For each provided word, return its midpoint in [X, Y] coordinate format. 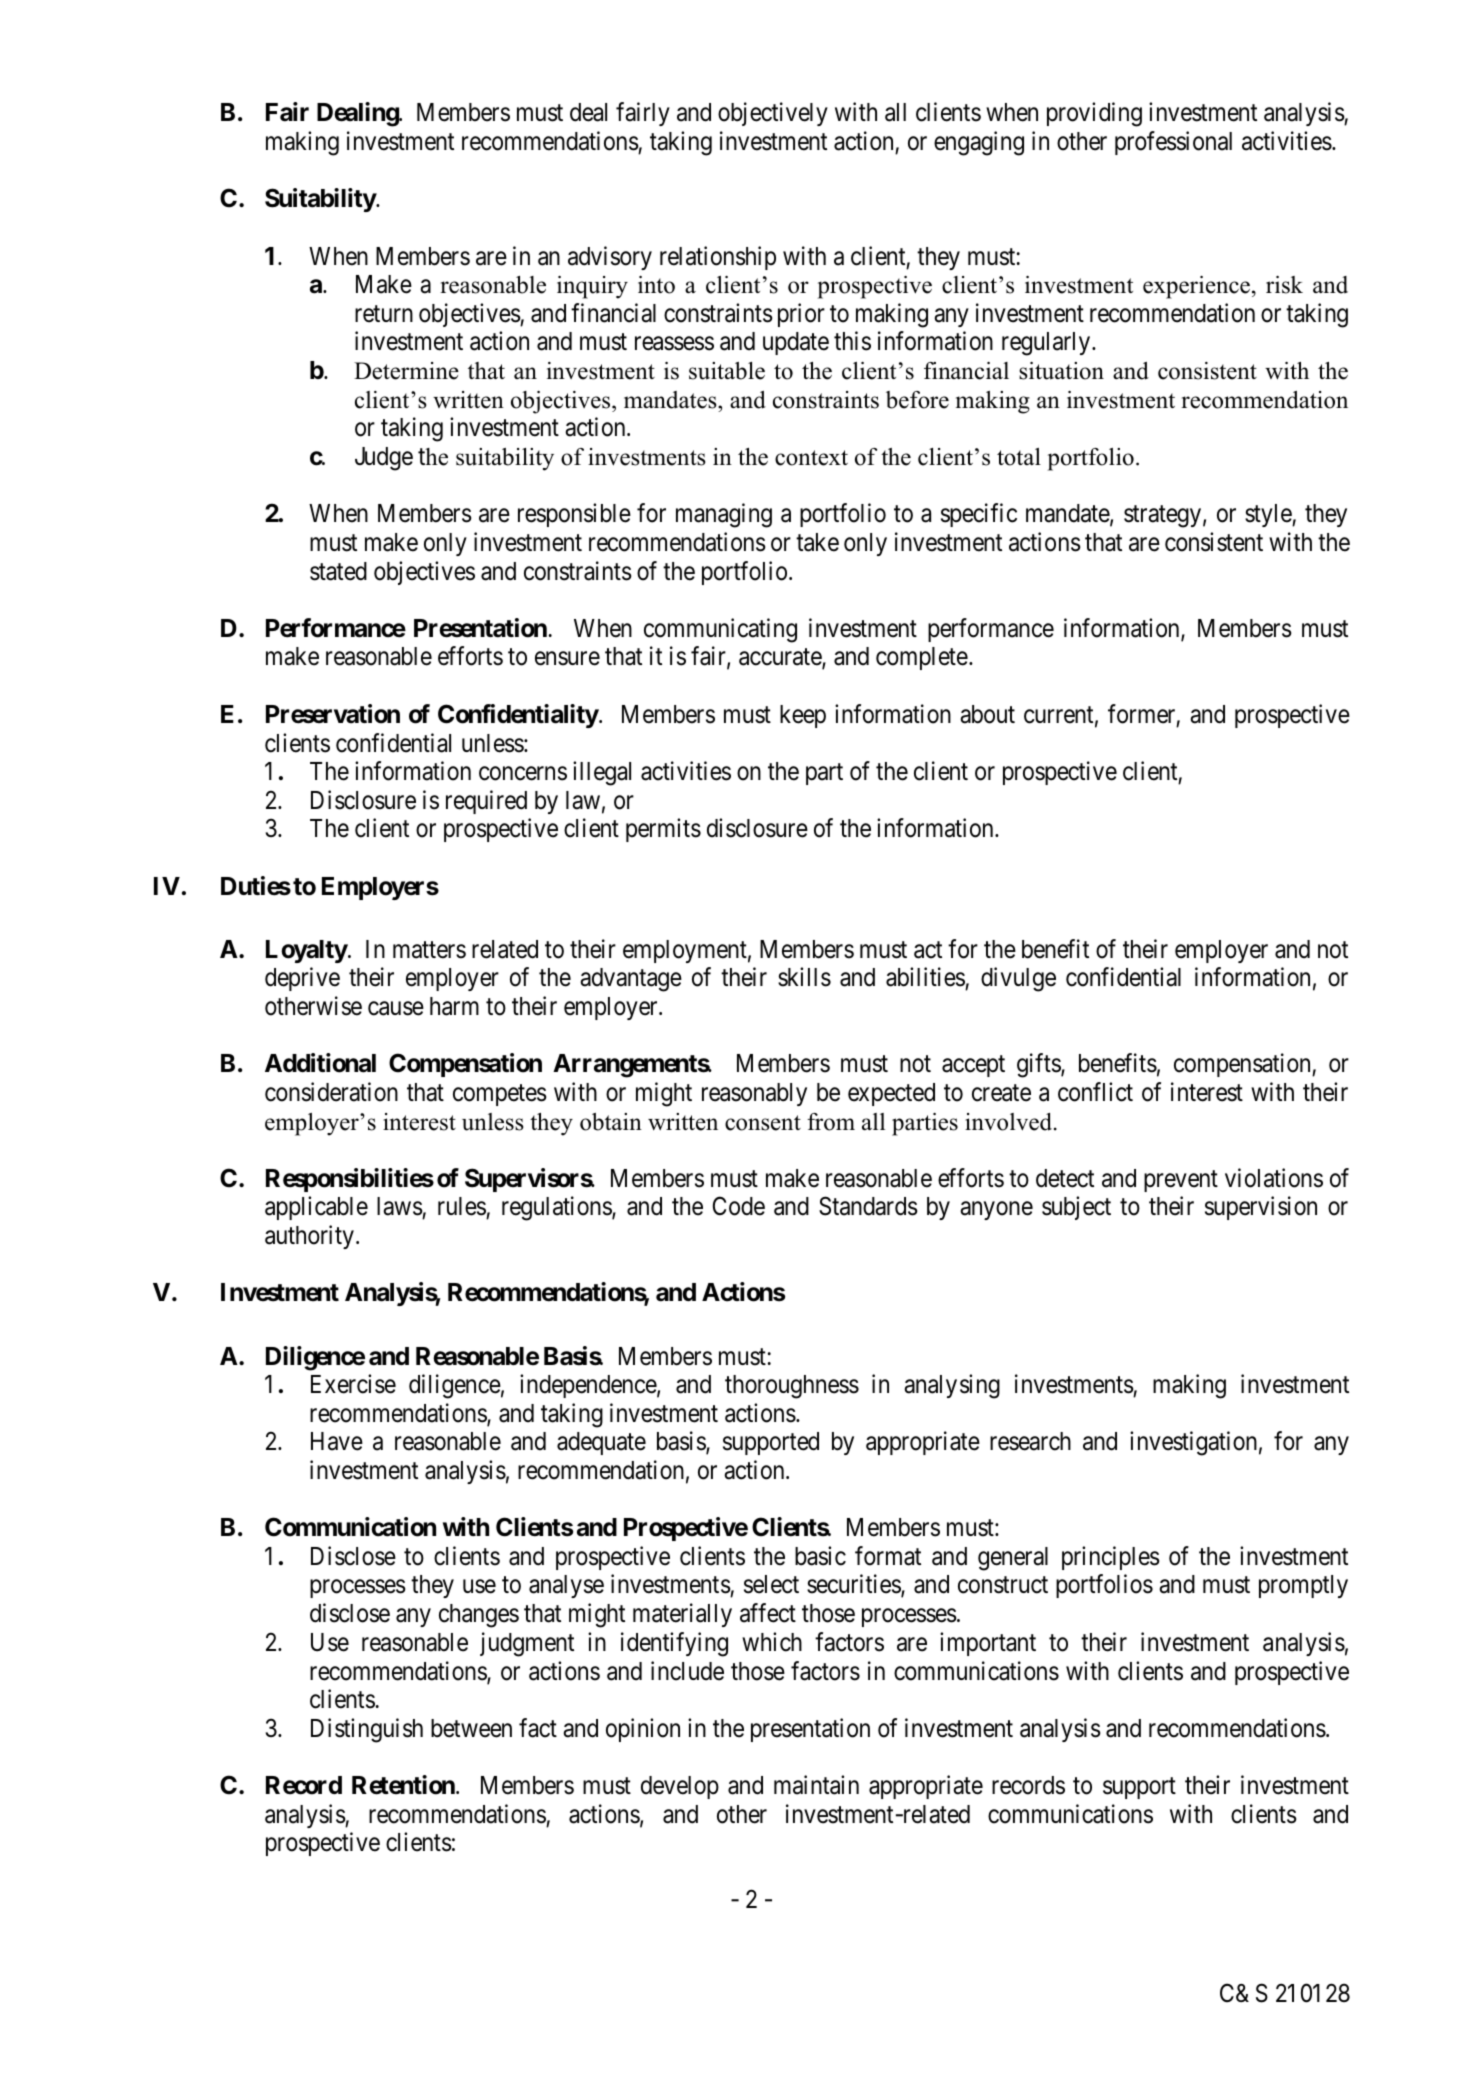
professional [1173, 143]
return [384, 314]
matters [429, 950]
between [471, 1728]
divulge [1018, 980]
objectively [773, 114]
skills [804, 977]
